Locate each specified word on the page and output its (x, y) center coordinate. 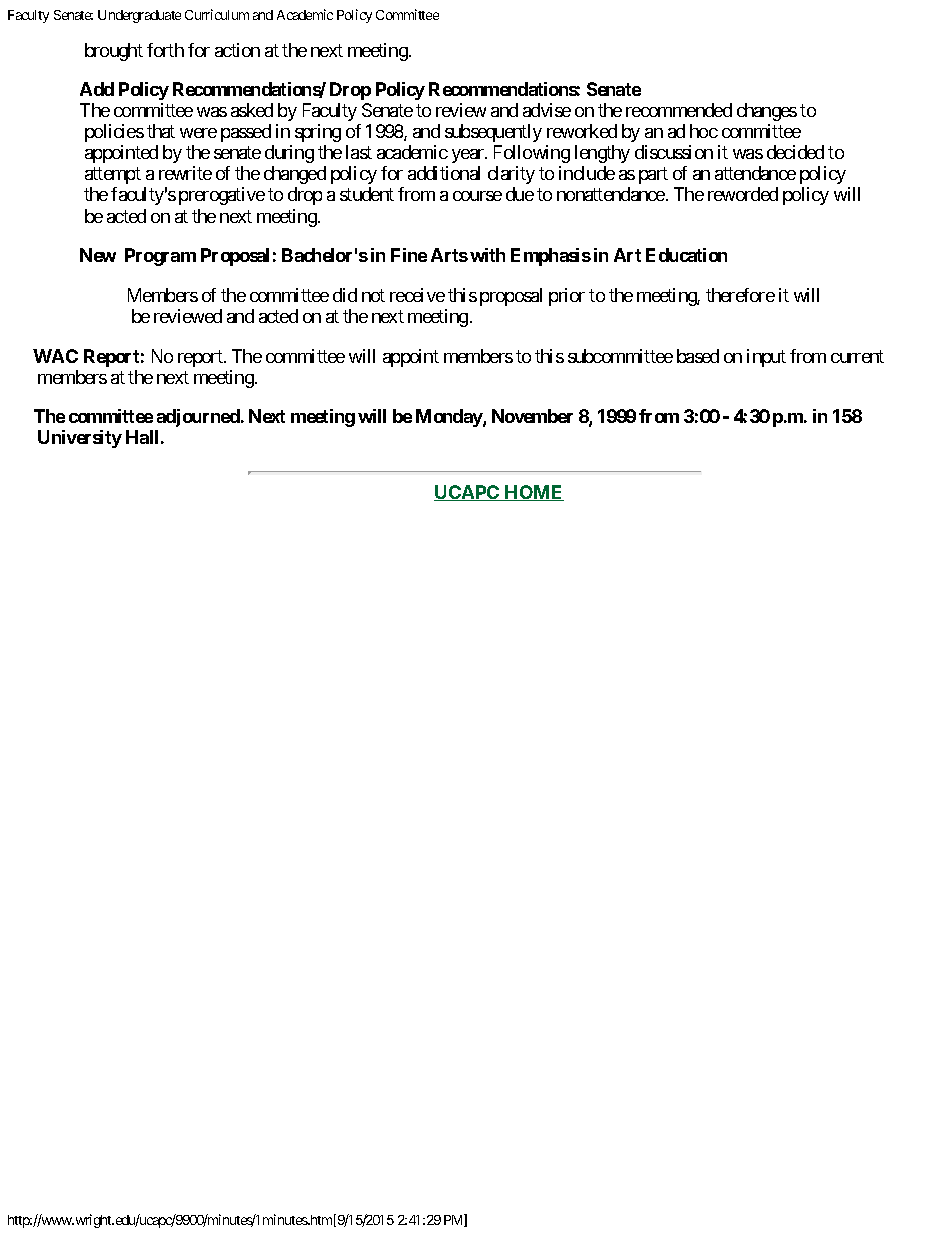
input (766, 358)
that (161, 131)
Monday (450, 418)
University (80, 439)
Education (686, 255)
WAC (55, 356)
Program (160, 257)
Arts (449, 255)
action (237, 50)
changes (767, 112)
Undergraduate (139, 16)
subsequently (493, 133)
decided (795, 152)
